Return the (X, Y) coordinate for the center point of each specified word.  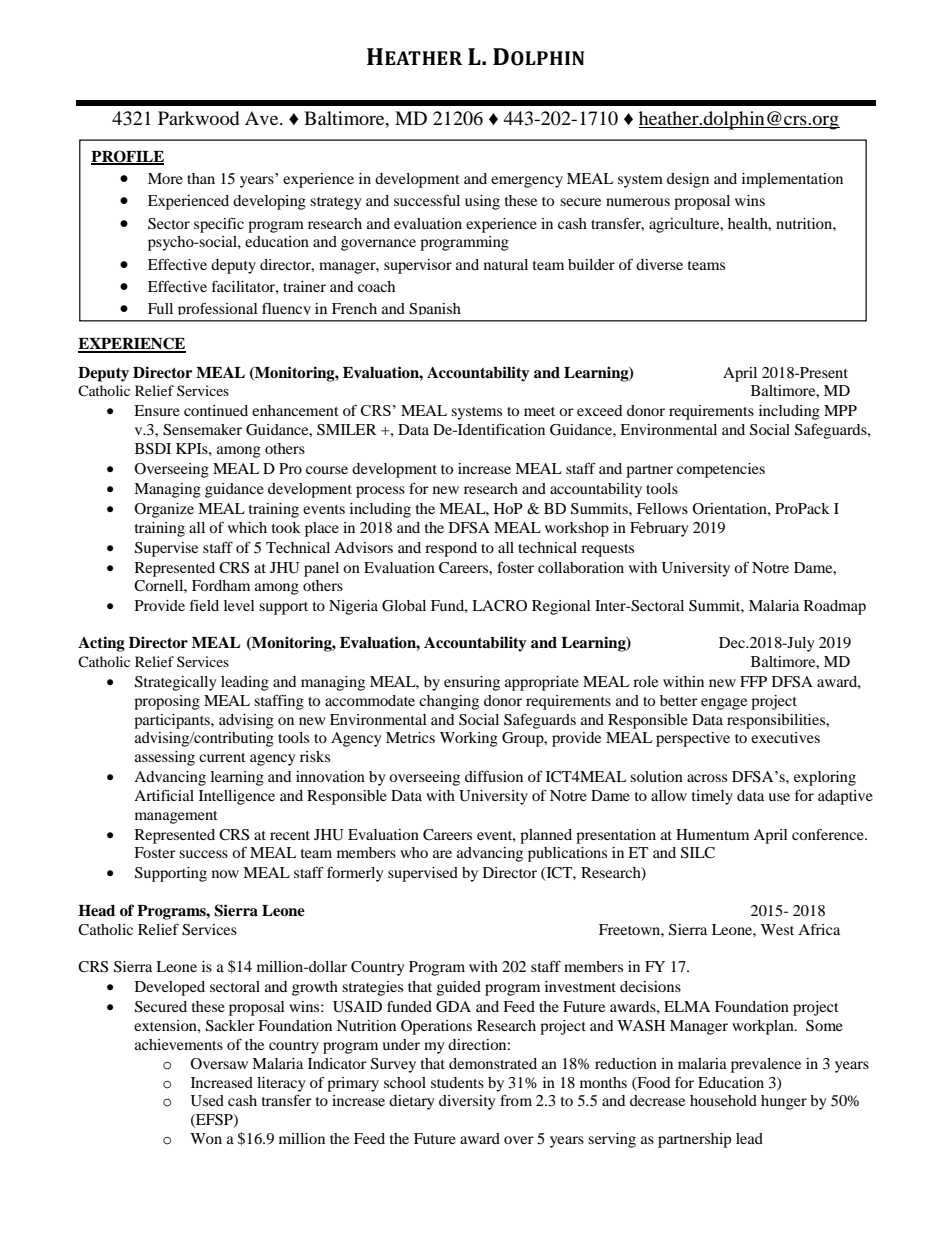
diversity (467, 1102)
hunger (784, 1102)
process (380, 492)
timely (712, 797)
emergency (527, 182)
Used (207, 1101)
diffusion (494, 776)
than (201, 178)
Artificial (164, 795)
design (688, 180)
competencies (721, 470)
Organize (164, 510)
